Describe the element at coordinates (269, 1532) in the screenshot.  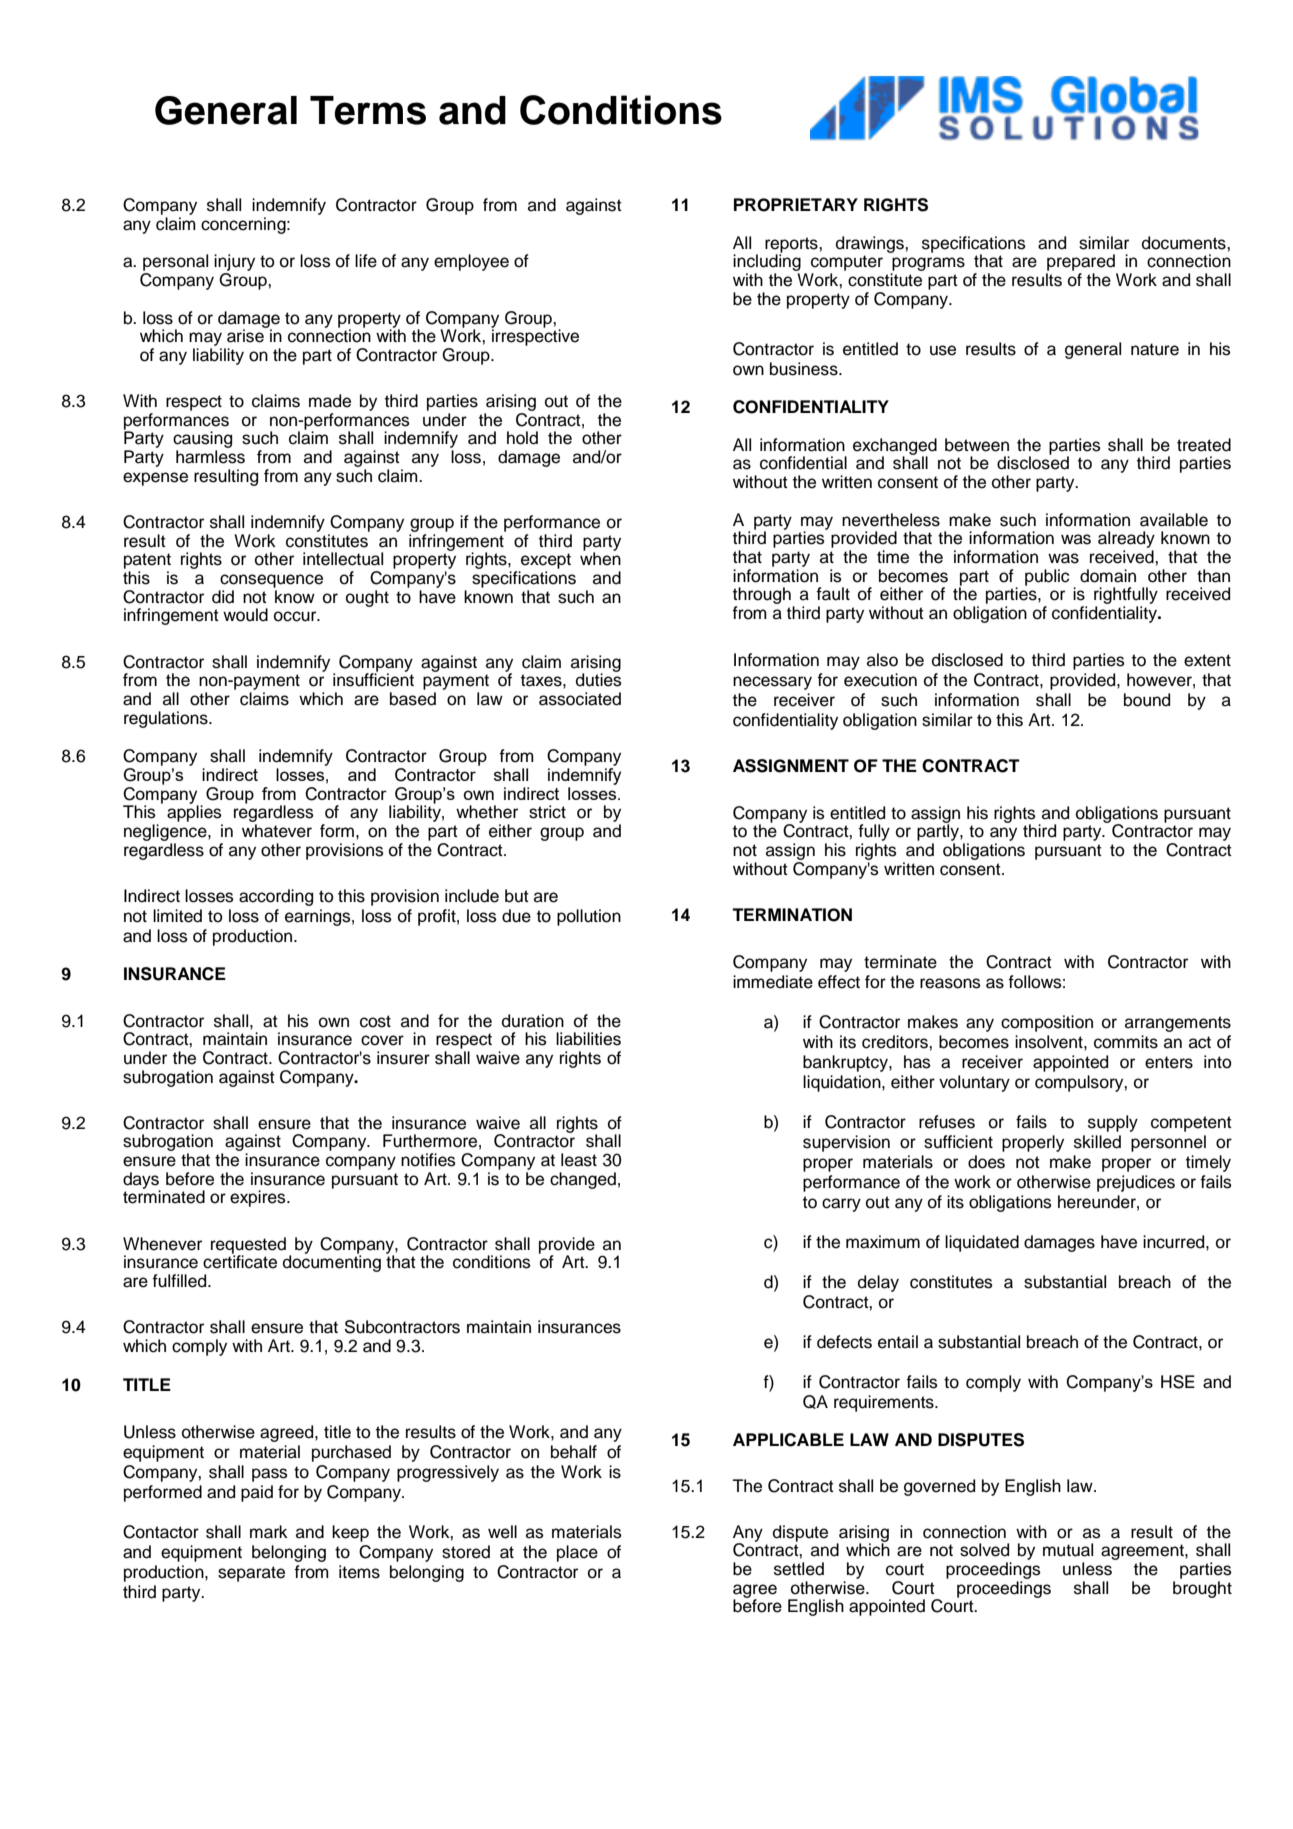
I see `mark` at that location.
